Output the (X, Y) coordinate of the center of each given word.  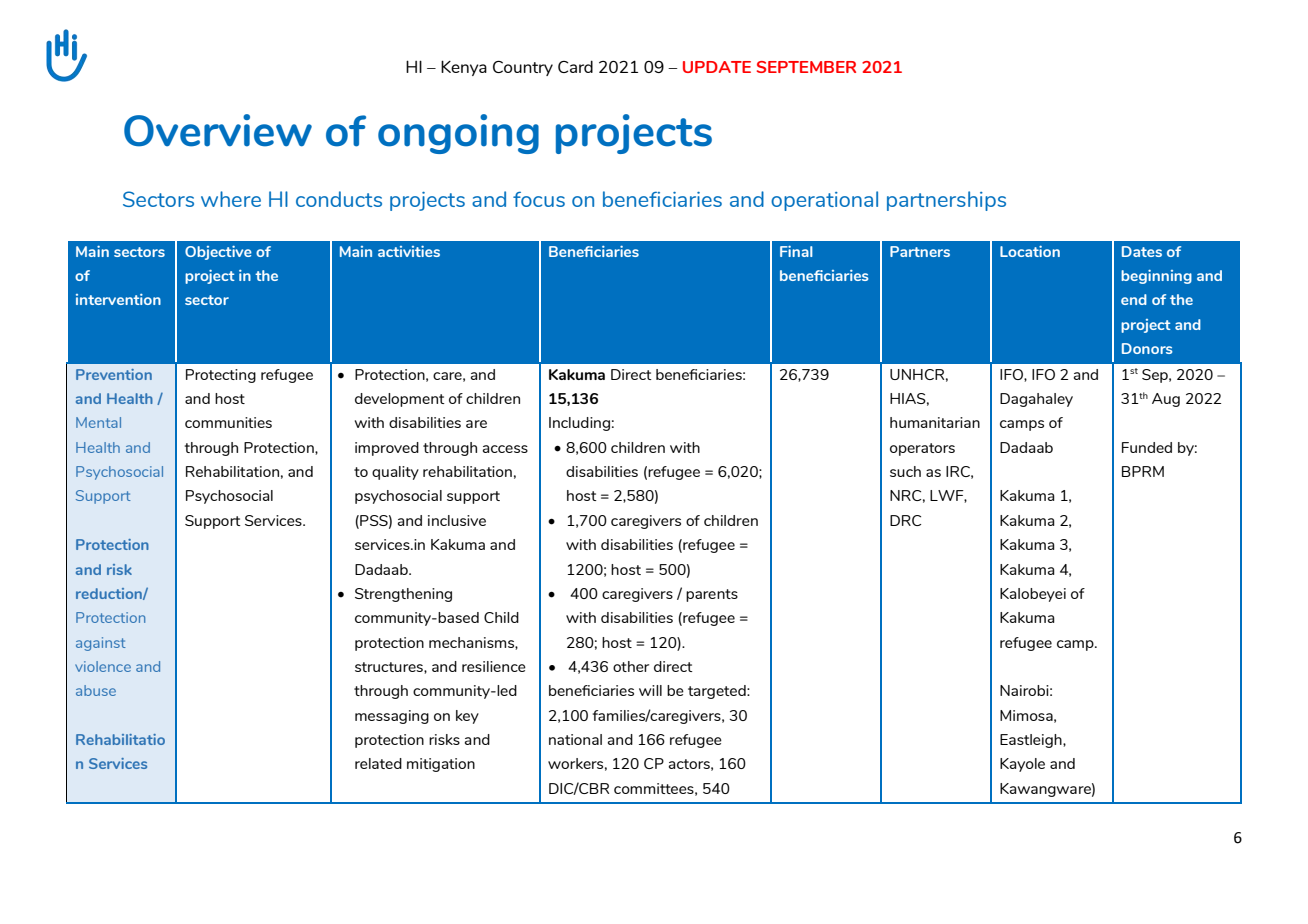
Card (575, 66)
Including (579, 424)
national (575, 739)
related (378, 763)
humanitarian (935, 422)
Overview (218, 130)
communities (228, 422)
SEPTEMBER (806, 67)
